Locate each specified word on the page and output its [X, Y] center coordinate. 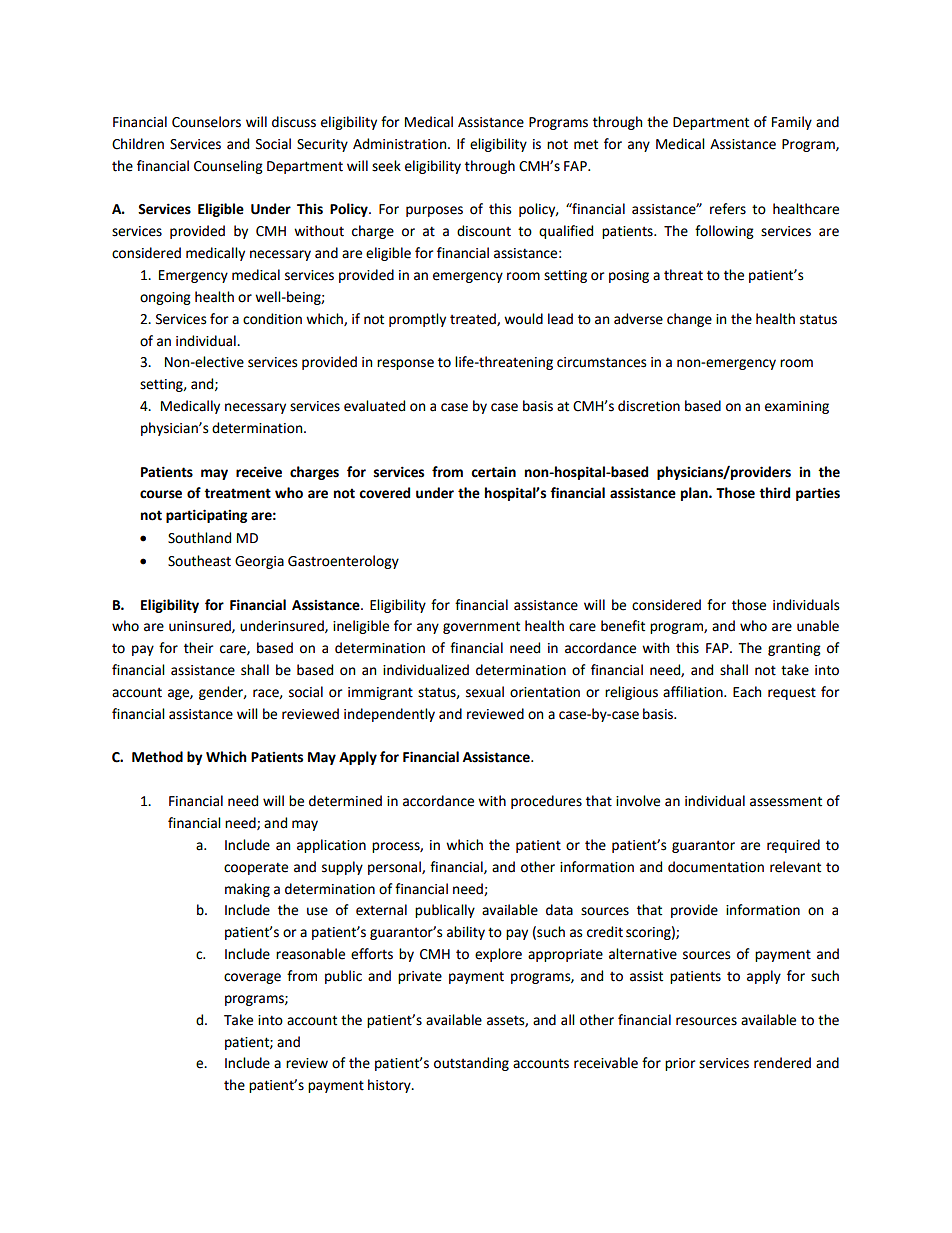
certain [493, 472]
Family [792, 123]
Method [157, 757]
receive [259, 472]
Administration [401, 144]
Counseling [228, 167]
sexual [485, 692]
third [774, 493]
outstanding [471, 1064]
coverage [252, 978]
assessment [786, 801]
